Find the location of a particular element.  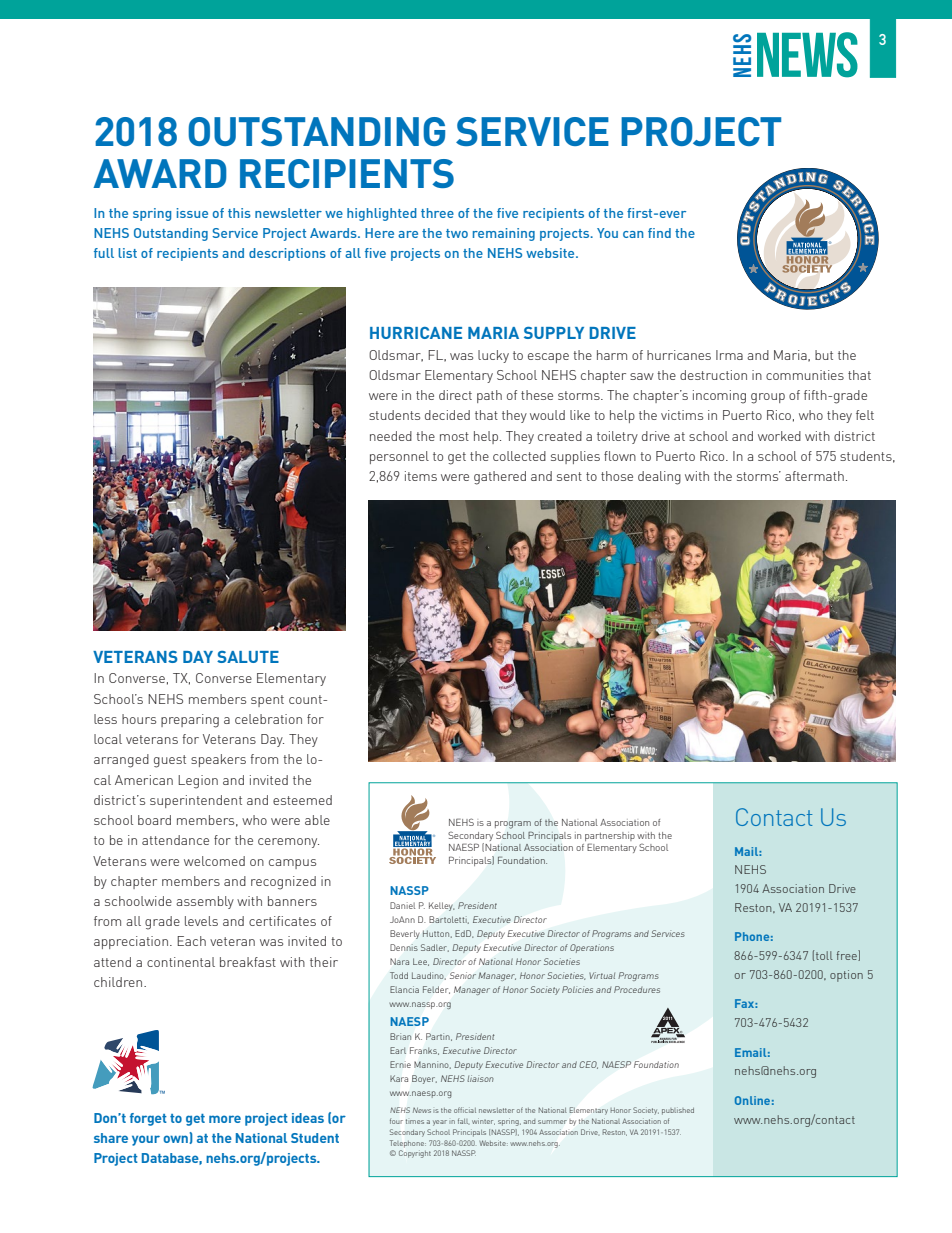

find is located at coordinates (659, 233).
